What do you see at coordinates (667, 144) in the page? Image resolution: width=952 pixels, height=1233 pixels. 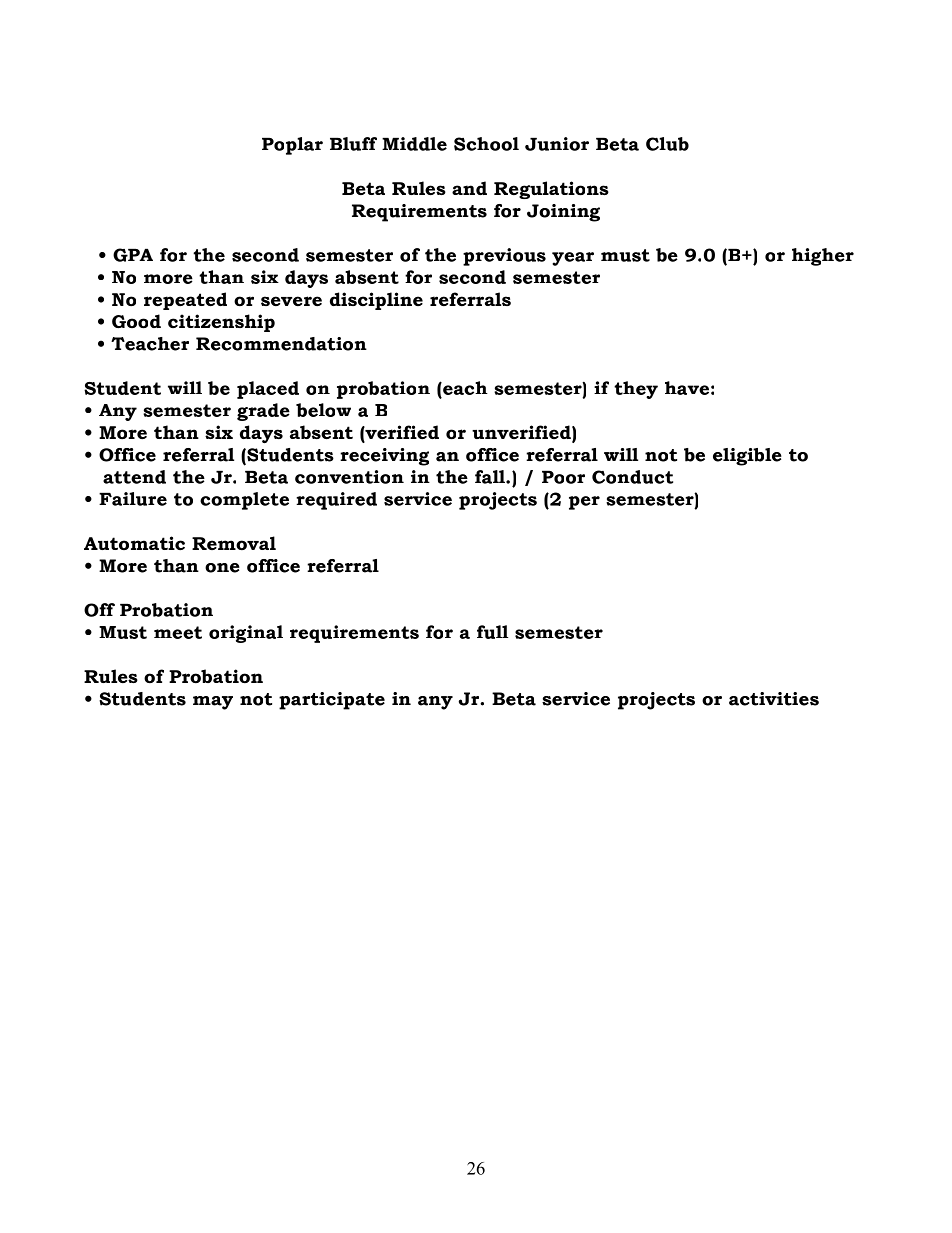 I see `Club` at bounding box center [667, 144].
